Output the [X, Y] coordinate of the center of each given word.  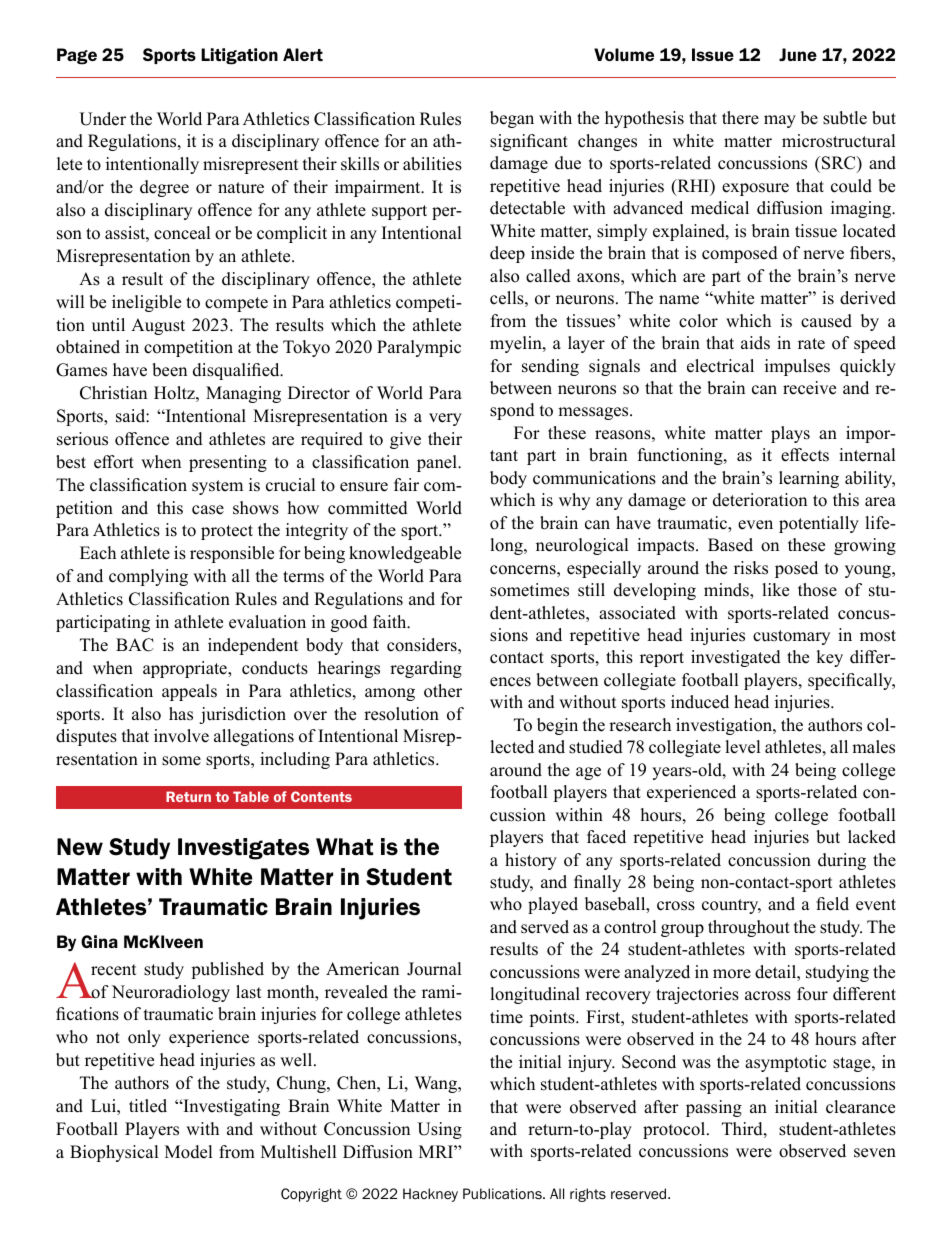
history [531, 861]
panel [438, 463]
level [743, 747]
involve [181, 736]
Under [102, 119]
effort [114, 462]
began [512, 119]
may [780, 121]
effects [805, 455]
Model [189, 1152]
